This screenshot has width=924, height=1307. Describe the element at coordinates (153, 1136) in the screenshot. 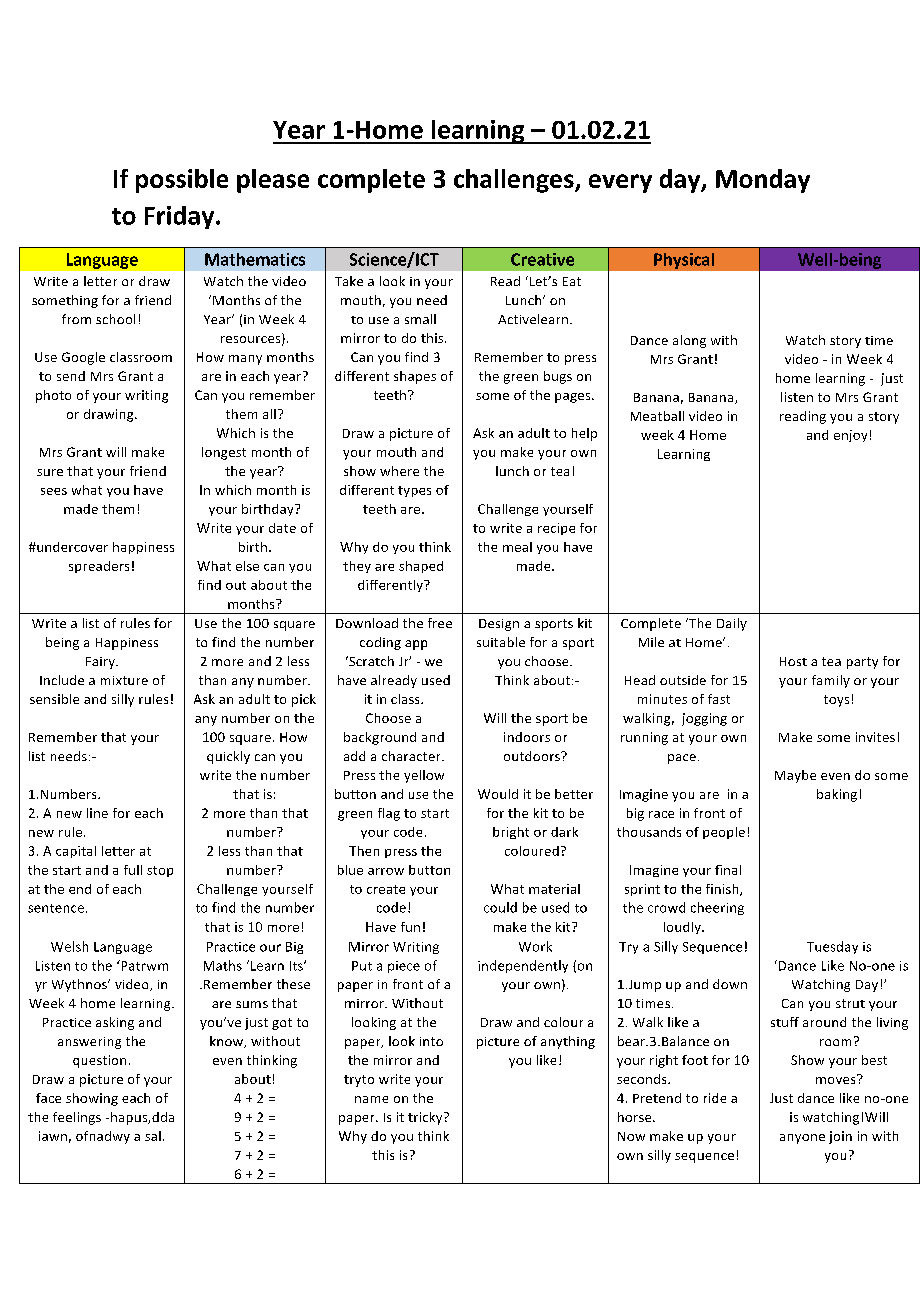

I see `sal` at that location.
